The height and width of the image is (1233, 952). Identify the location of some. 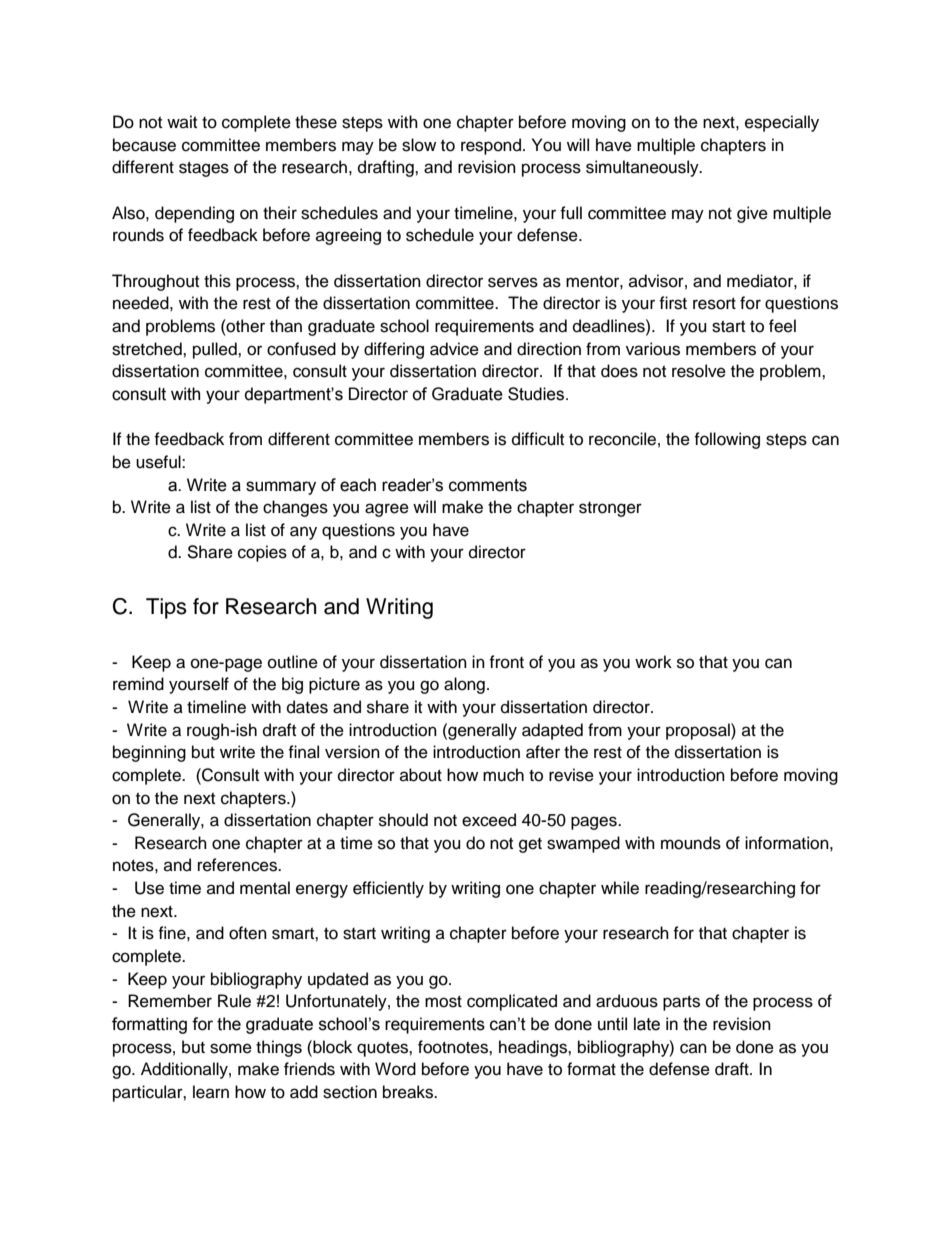
(231, 1048).
